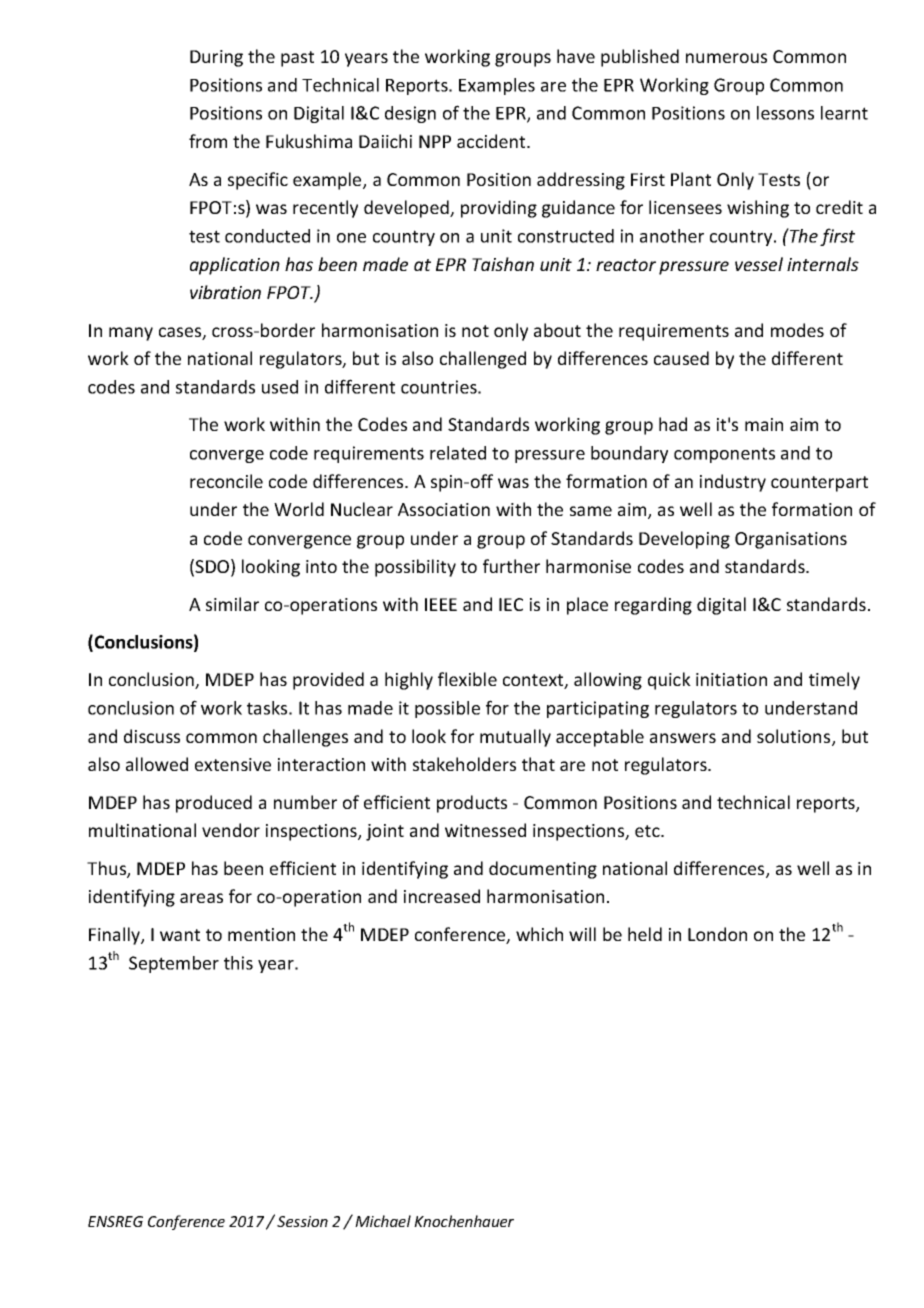 The width and height of the image is (924, 1308). Describe the element at coordinates (797, 330) in the image. I see `modes` at that location.
